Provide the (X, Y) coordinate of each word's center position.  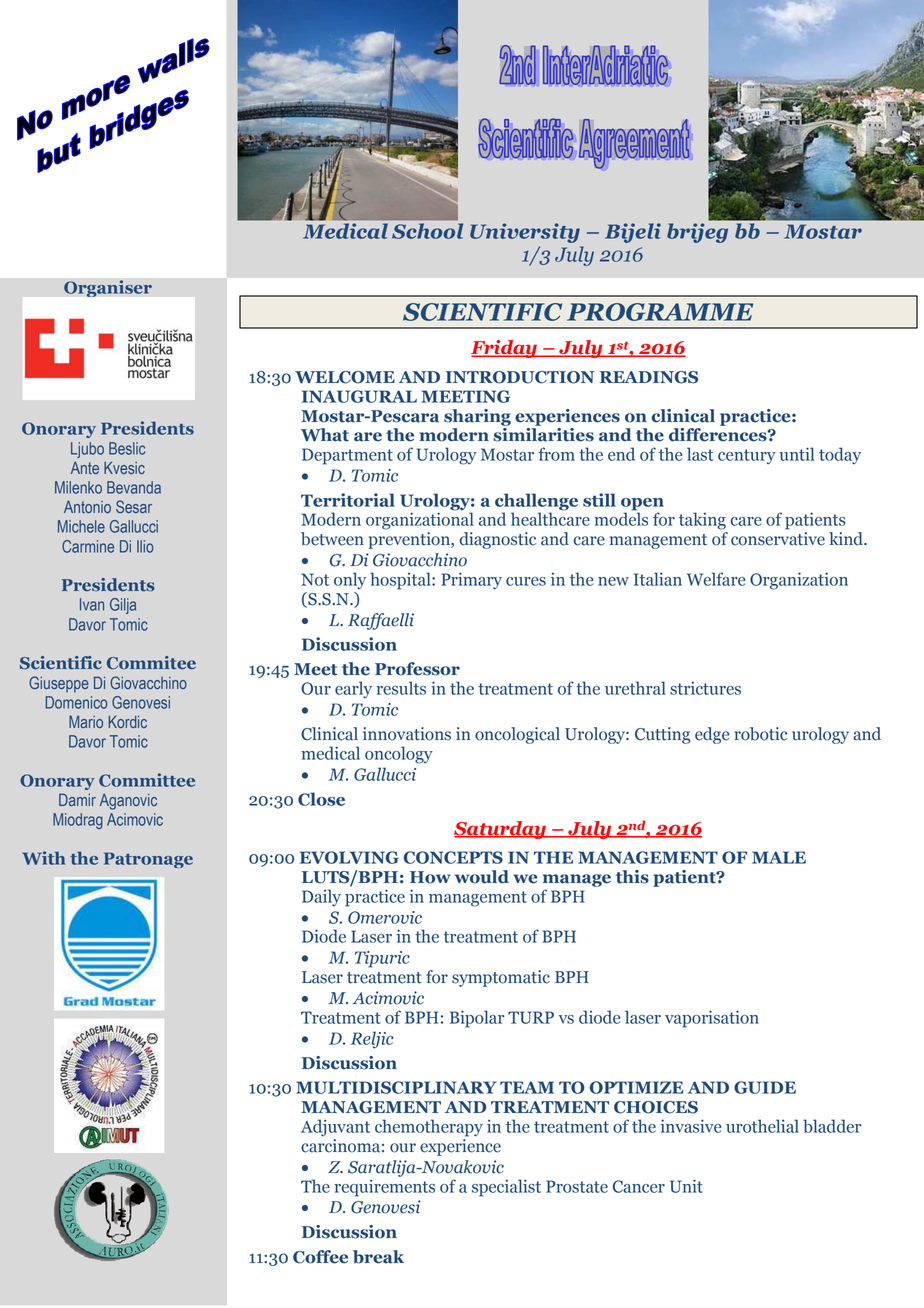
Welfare (716, 579)
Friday (505, 349)
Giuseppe (59, 684)
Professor (417, 669)
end (621, 454)
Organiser (108, 288)
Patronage (148, 860)
